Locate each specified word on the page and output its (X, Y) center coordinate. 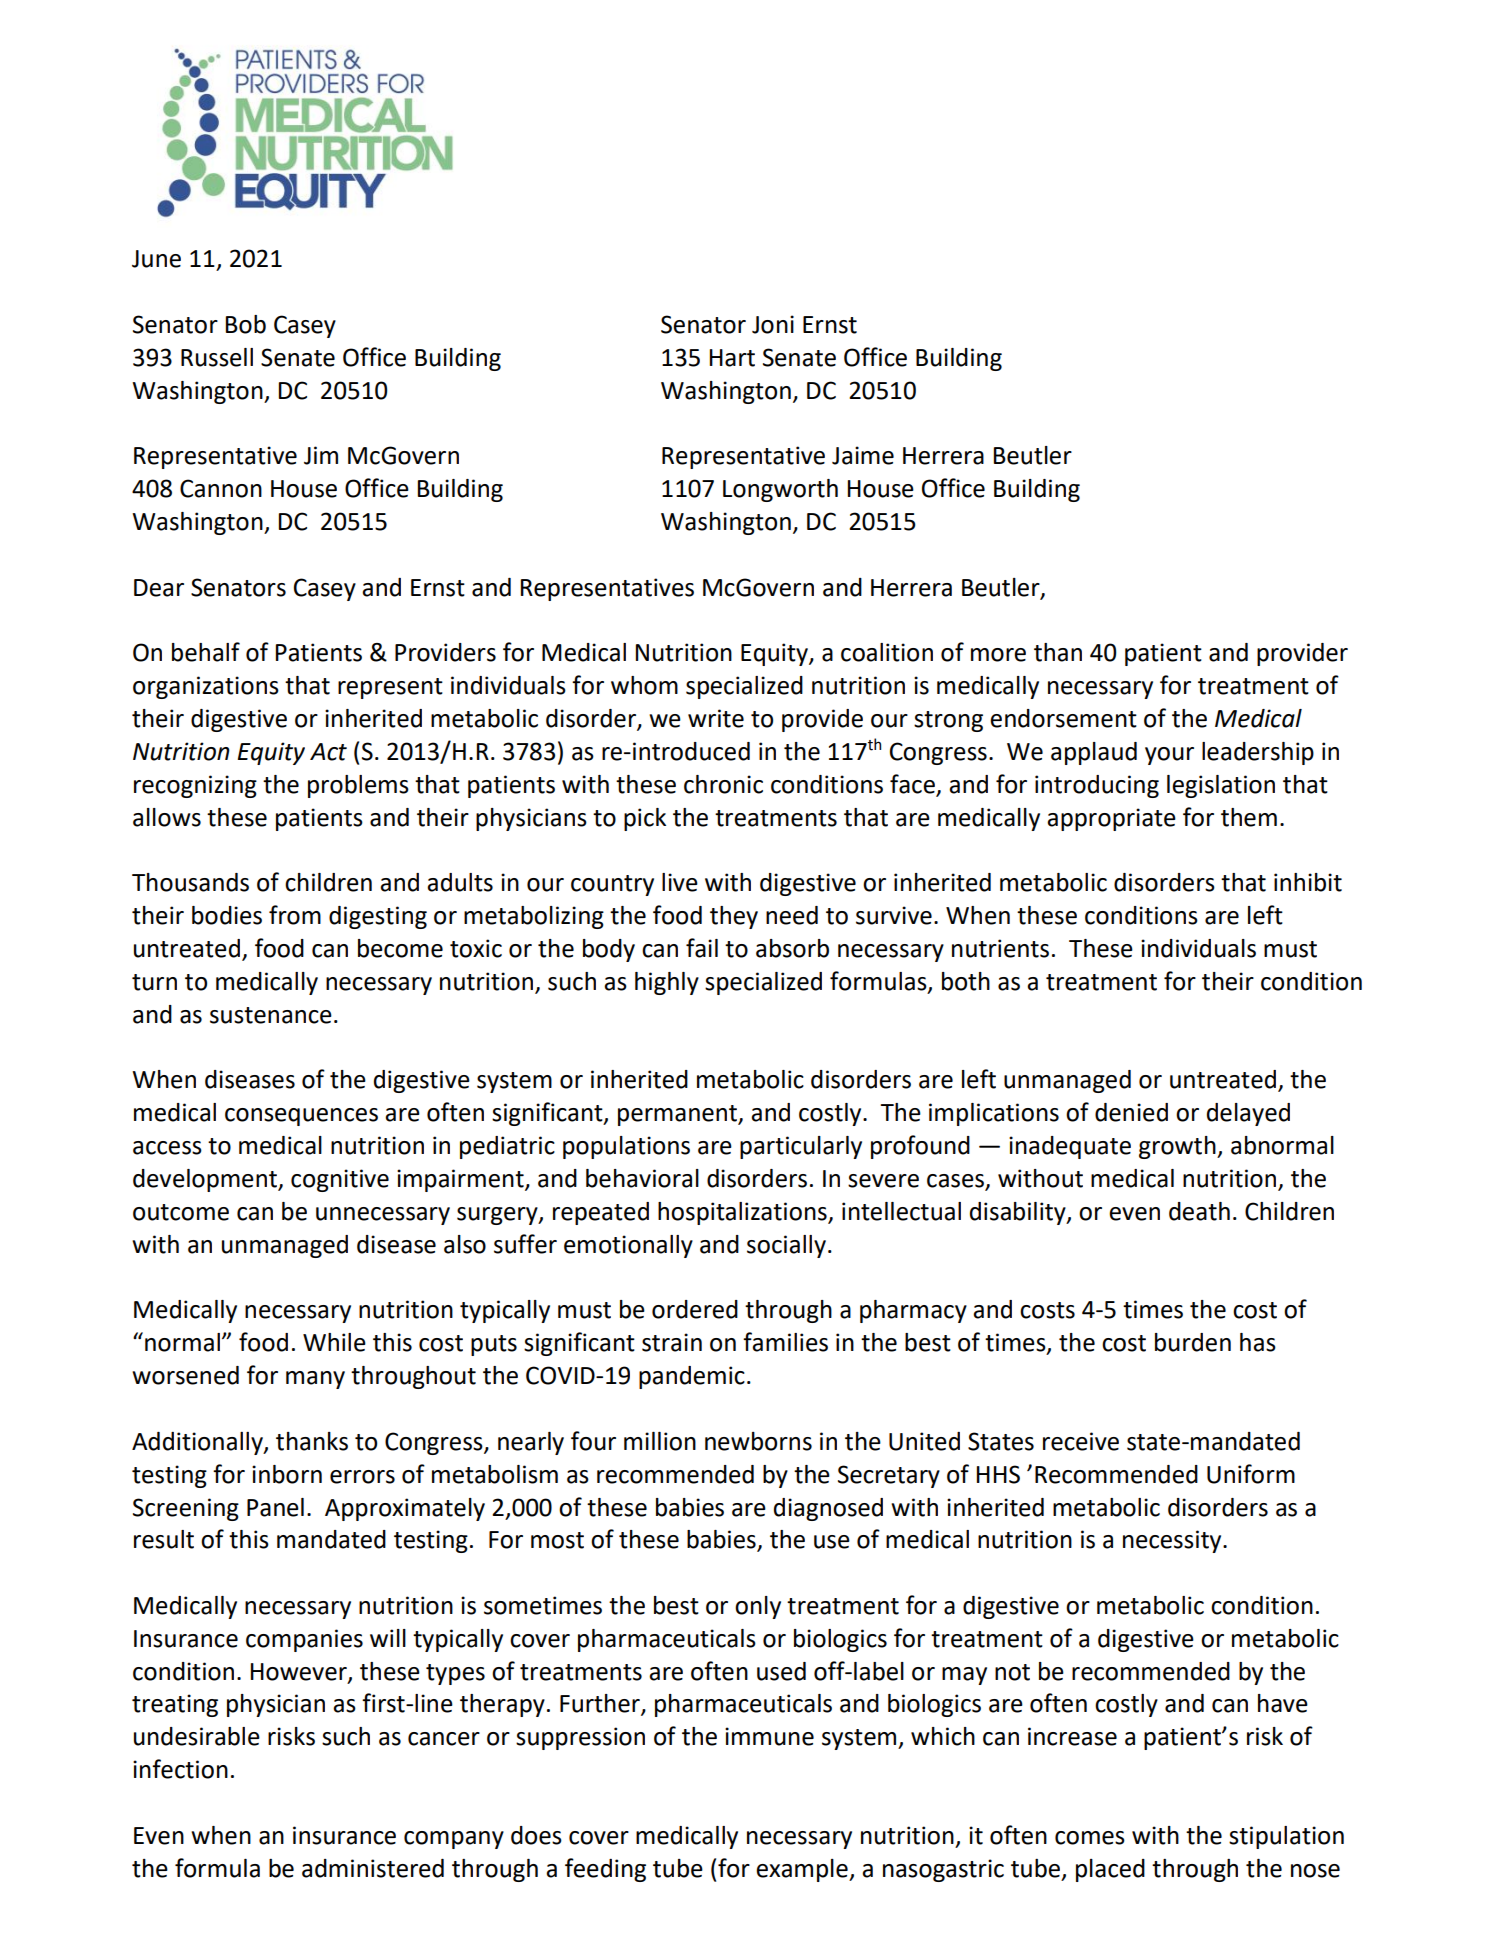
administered (373, 1868)
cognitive (340, 1180)
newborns (758, 1441)
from (295, 915)
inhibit (1308, 882)
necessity (1173, 1541)
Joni (773, 324)
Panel (275, 1507)
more (998, 655)
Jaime (863, 455)
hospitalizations (743, 1213)
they (734, 917)
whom (644, 685)
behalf (206, 652)
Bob (246, 324)
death (1199, 1211)
